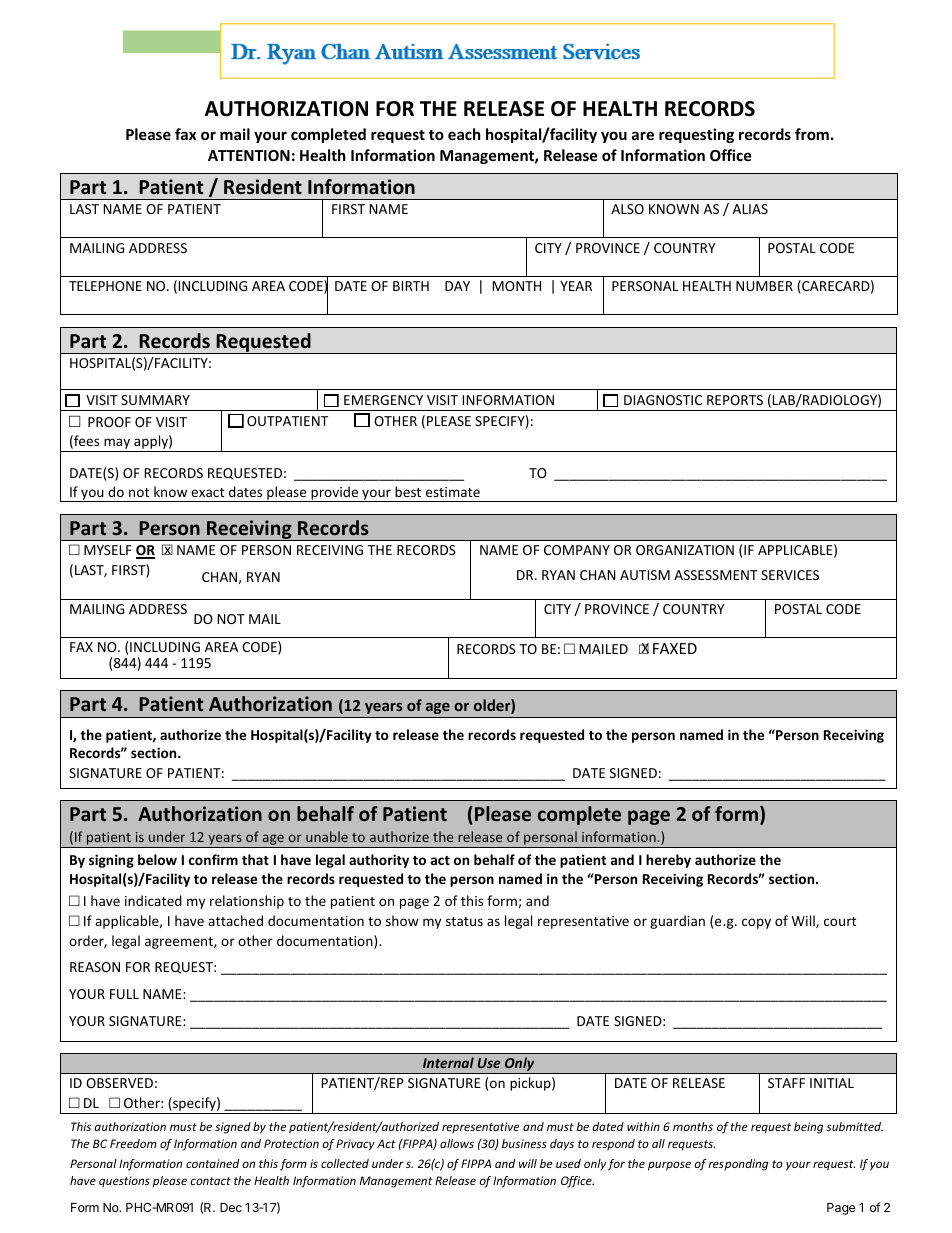 This screenshot has height=1233, width=952. Describe the element at coordinates (249, 155) in the screenshot. I see `ATTENTION` at that location.
